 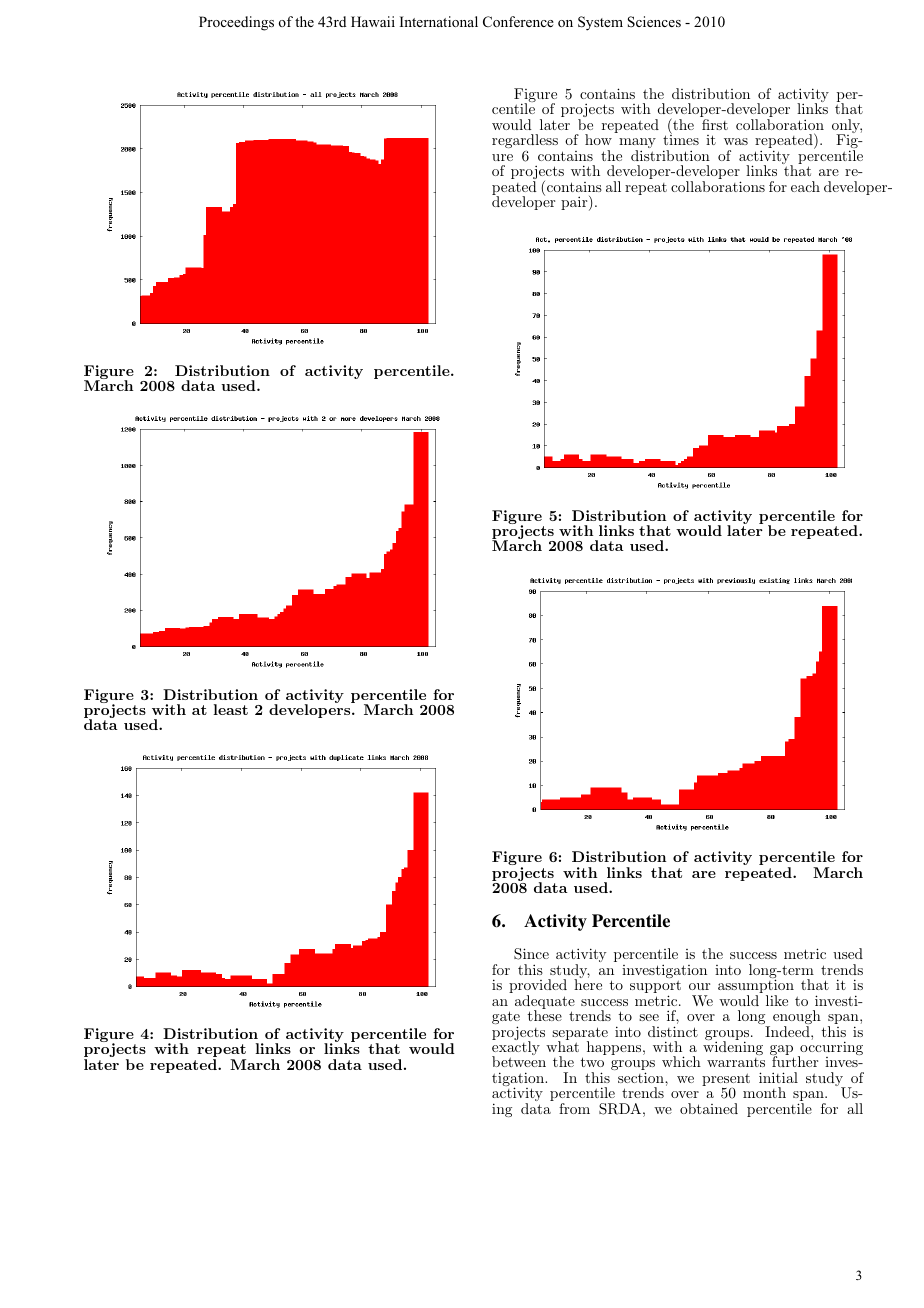 What do you see at coordinates (230, 709) in the image?
I see `least` at bounding box center [230, 709].
